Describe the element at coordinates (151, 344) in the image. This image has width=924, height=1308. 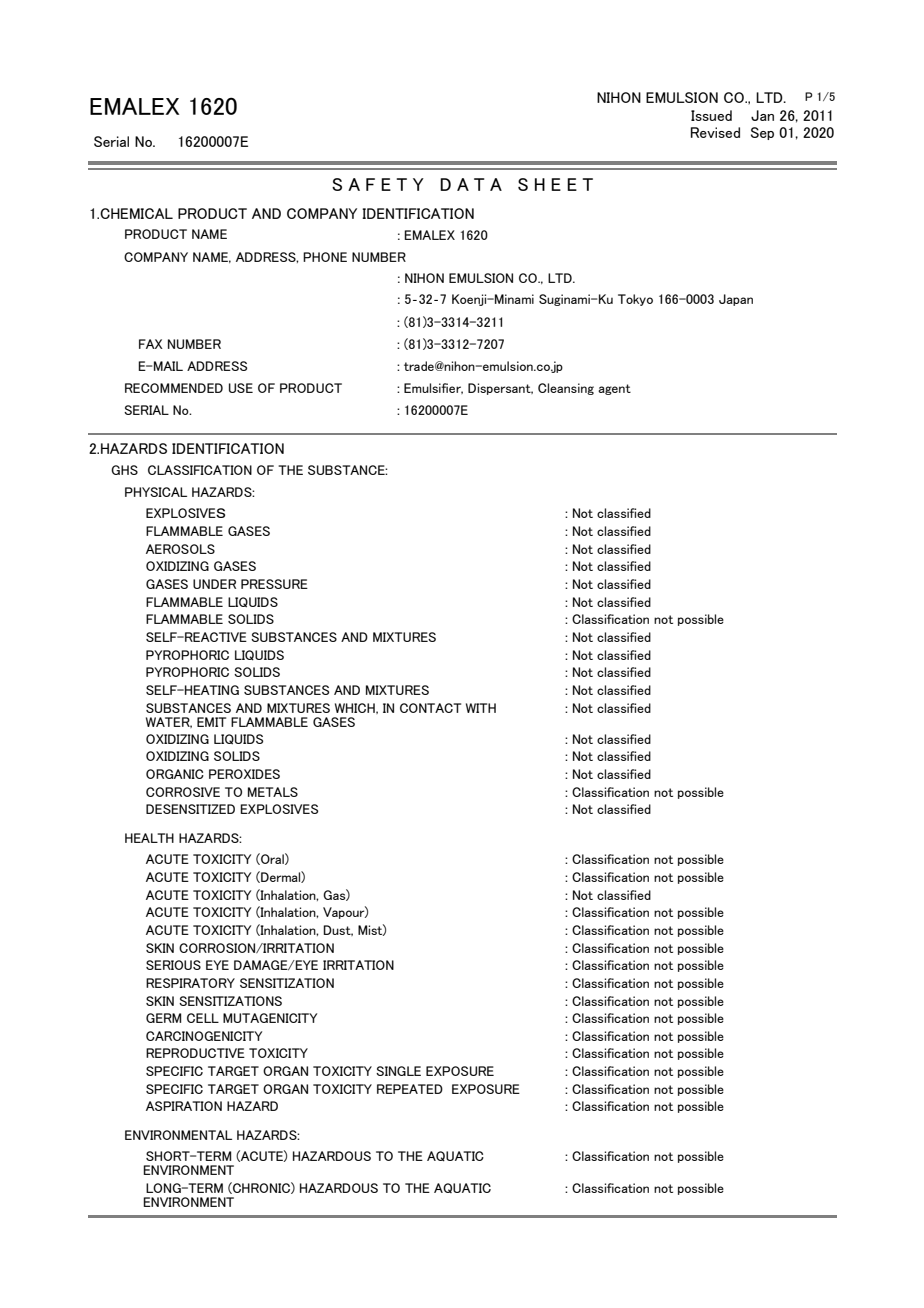
I see `FAX` at that location.
